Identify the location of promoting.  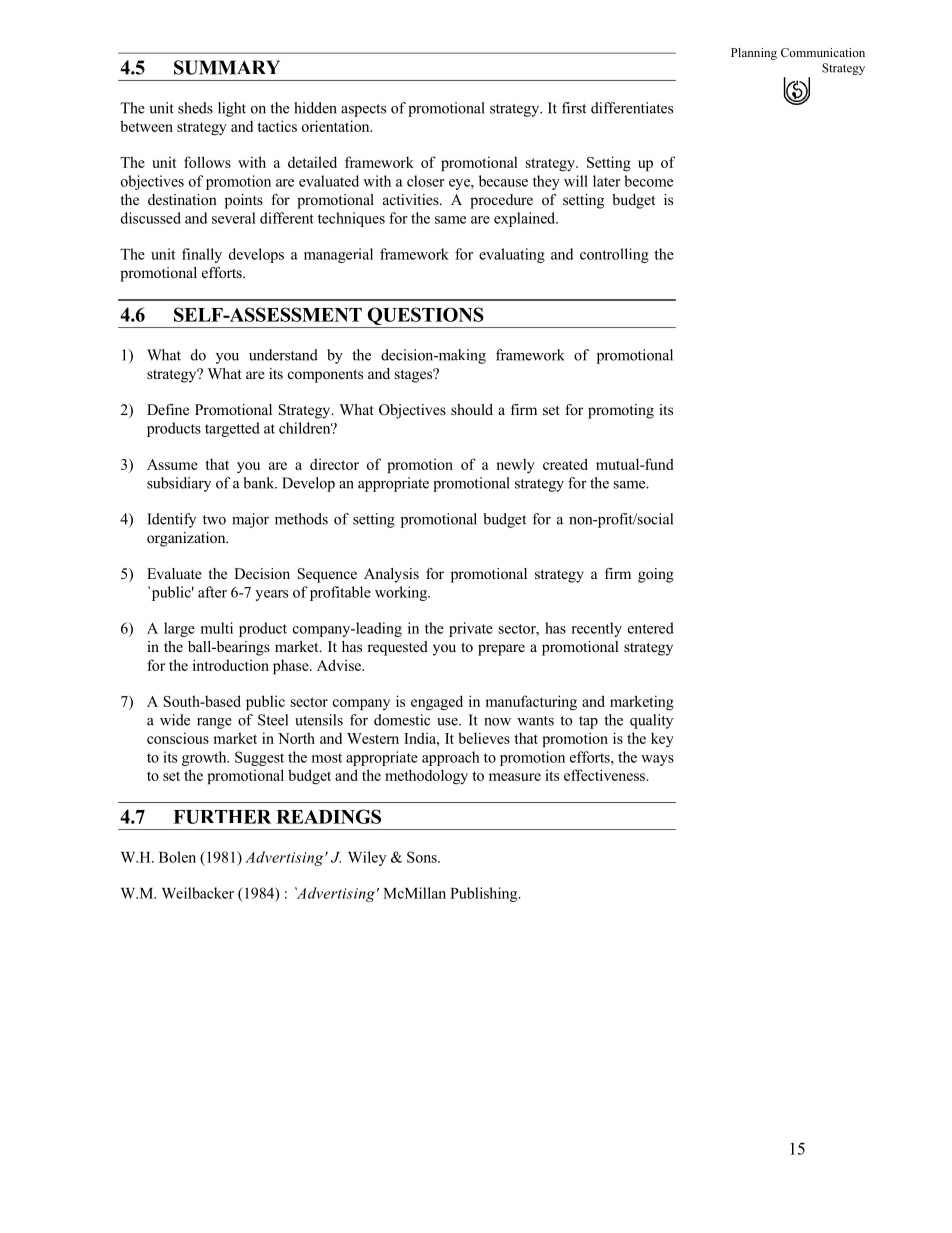
(621, 411).
